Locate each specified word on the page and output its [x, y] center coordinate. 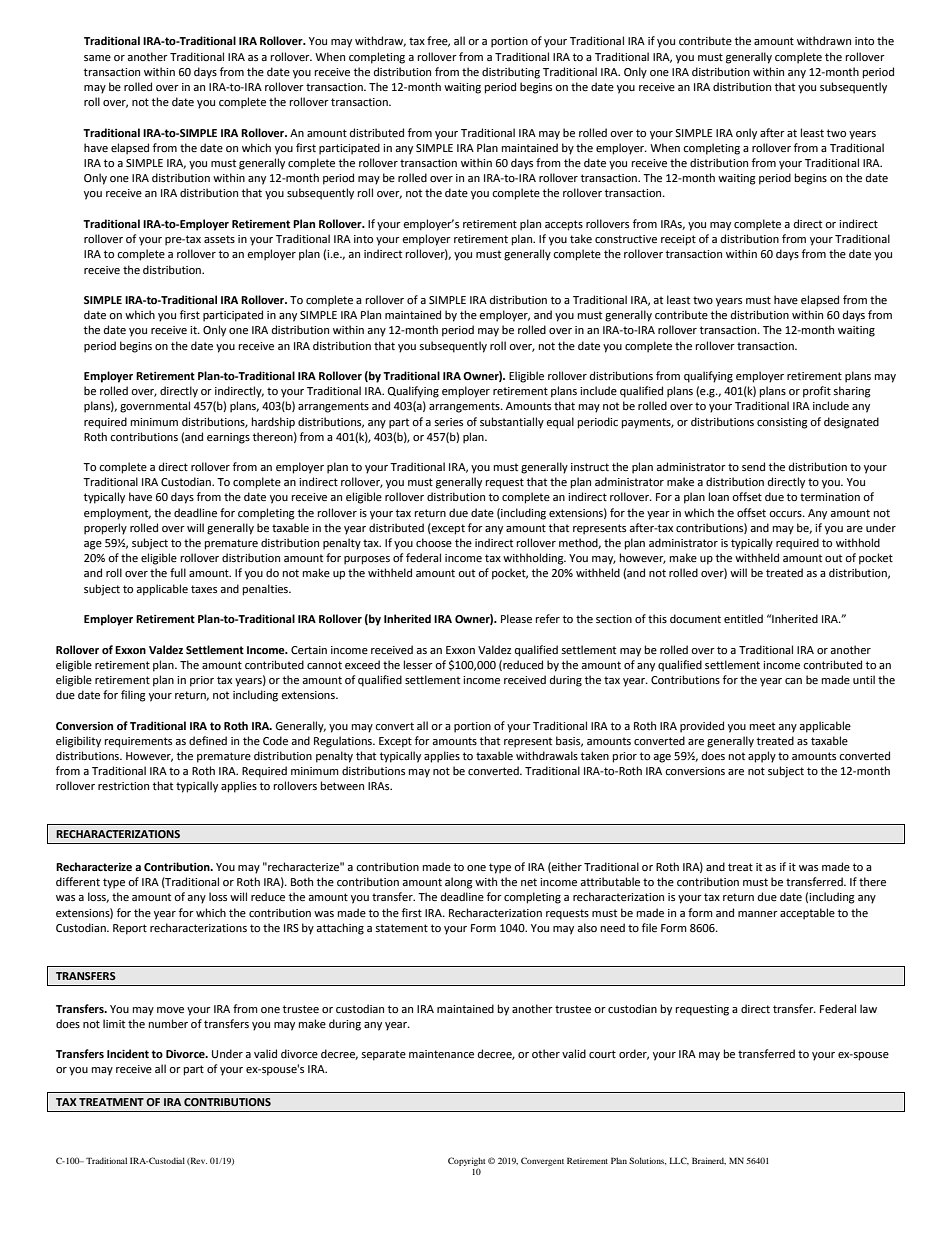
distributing [511, 73]
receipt [678, 240]
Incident [128, 1054]
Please [516, 619]
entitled [743, 619]
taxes [204, 589]
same [97, 58]
